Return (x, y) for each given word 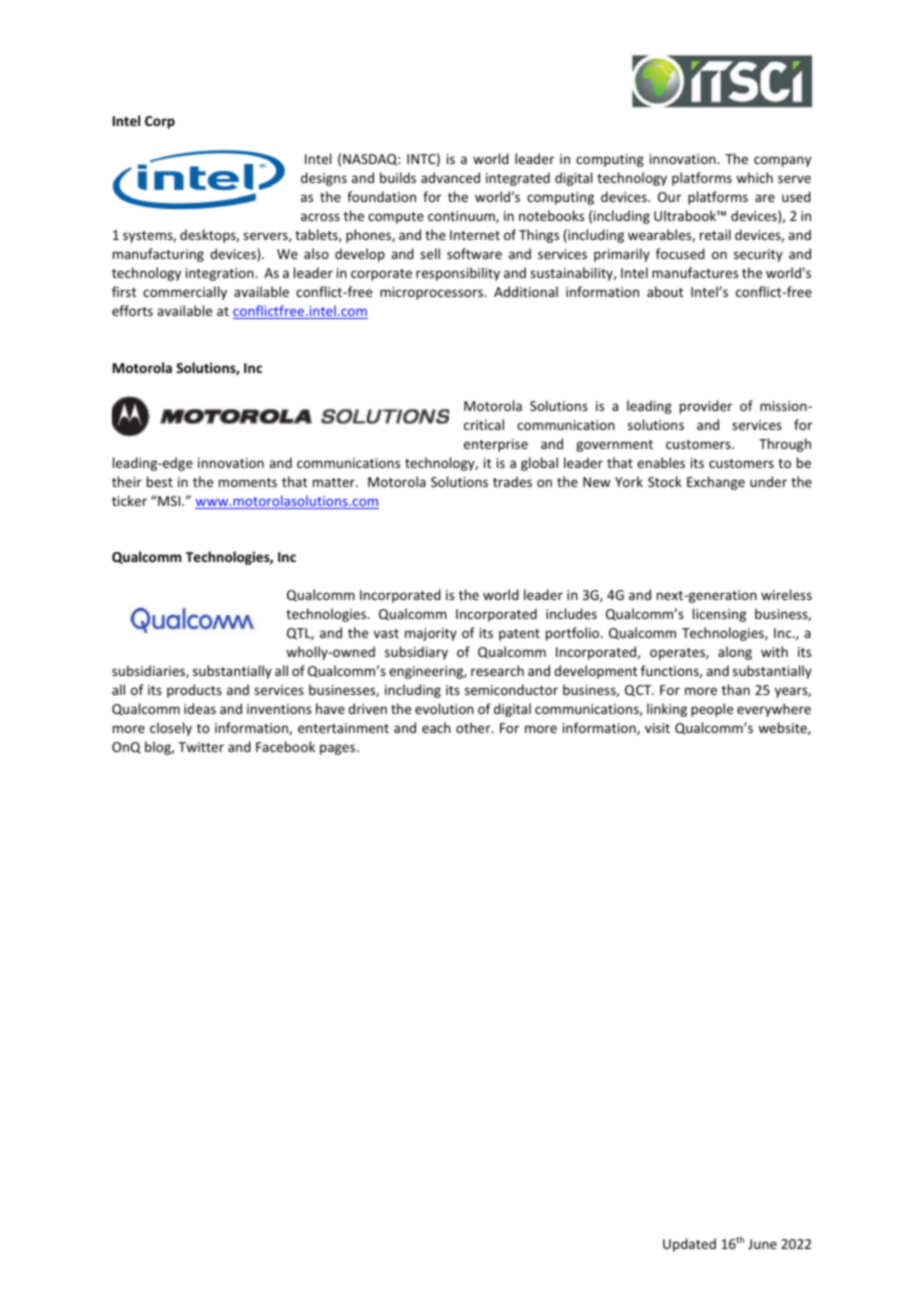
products (194, 691)
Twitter (201, 747)
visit (657, 728)
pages (339, 749)
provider (706, 407)
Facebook (285, 746)
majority (431, 634)
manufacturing (158, 255)
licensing (719, 615)
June (762, 1244)
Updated (689, 1245)
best (160, 481)
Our (669, 197)
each (436, 727)
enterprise (496, 445)
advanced (450, 177)
